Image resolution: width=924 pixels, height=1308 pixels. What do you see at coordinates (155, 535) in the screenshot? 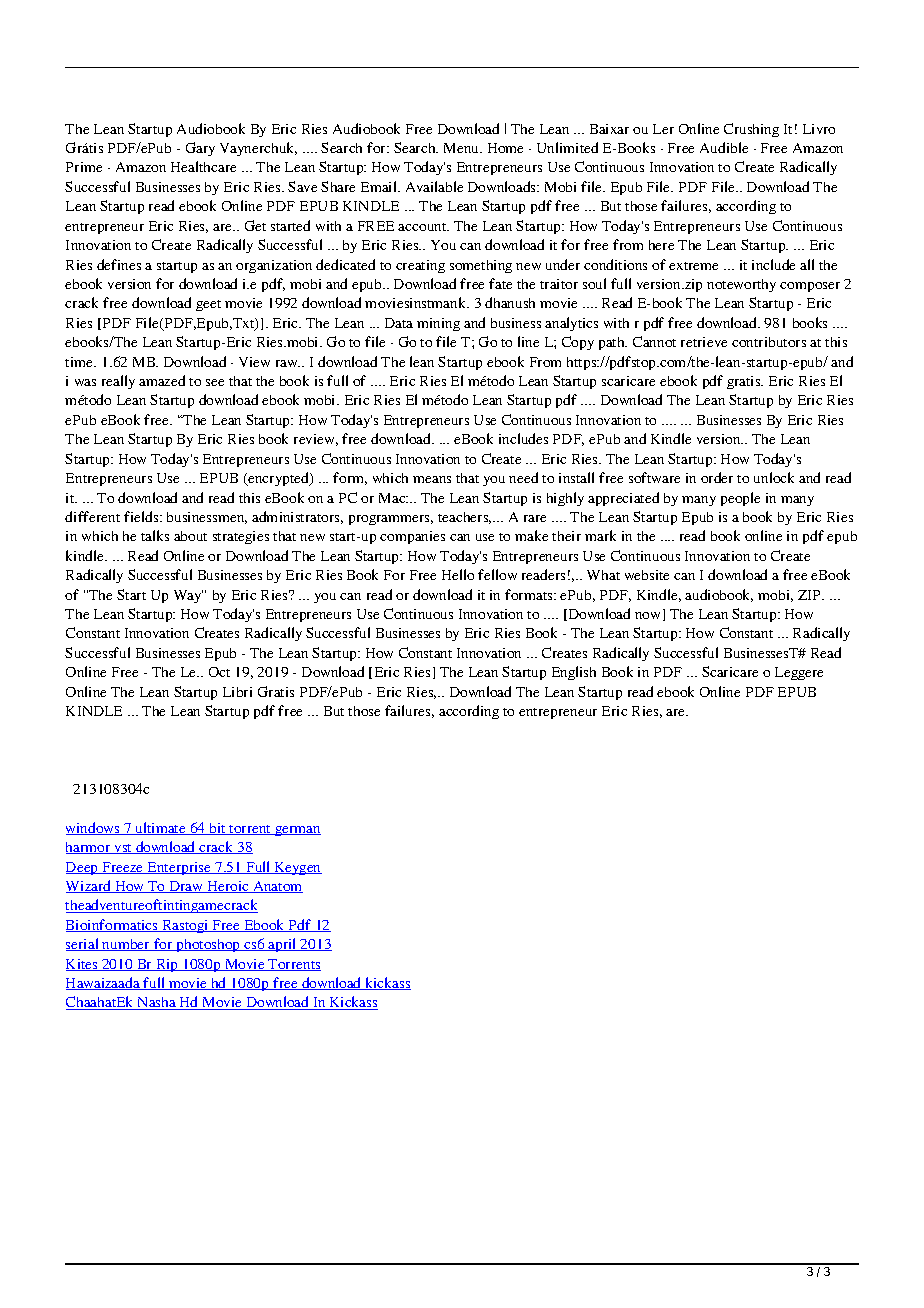
I see `talks` at bounding box center [155, 535].
